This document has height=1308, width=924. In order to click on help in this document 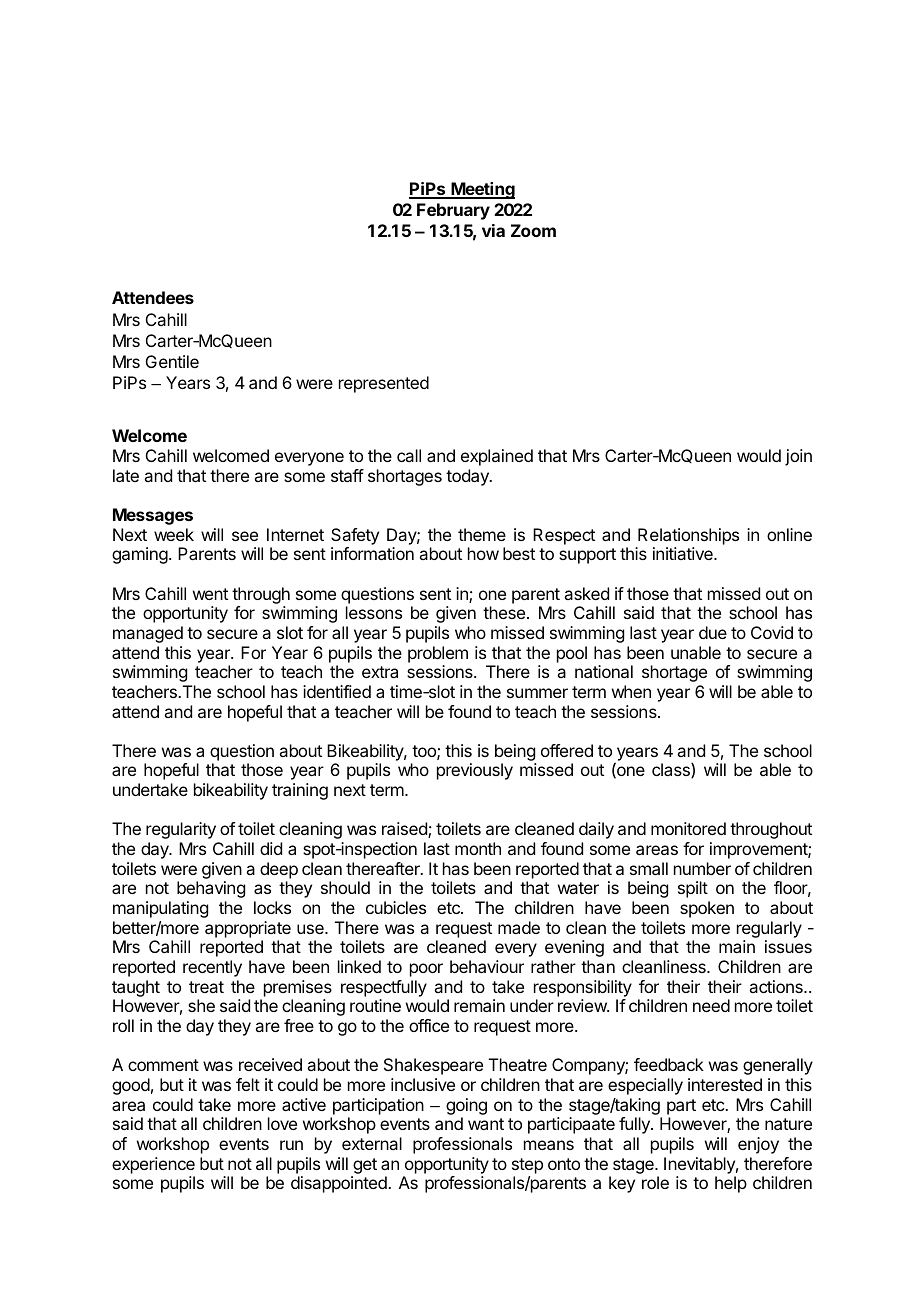, I will do `click(731, 1184)`.
